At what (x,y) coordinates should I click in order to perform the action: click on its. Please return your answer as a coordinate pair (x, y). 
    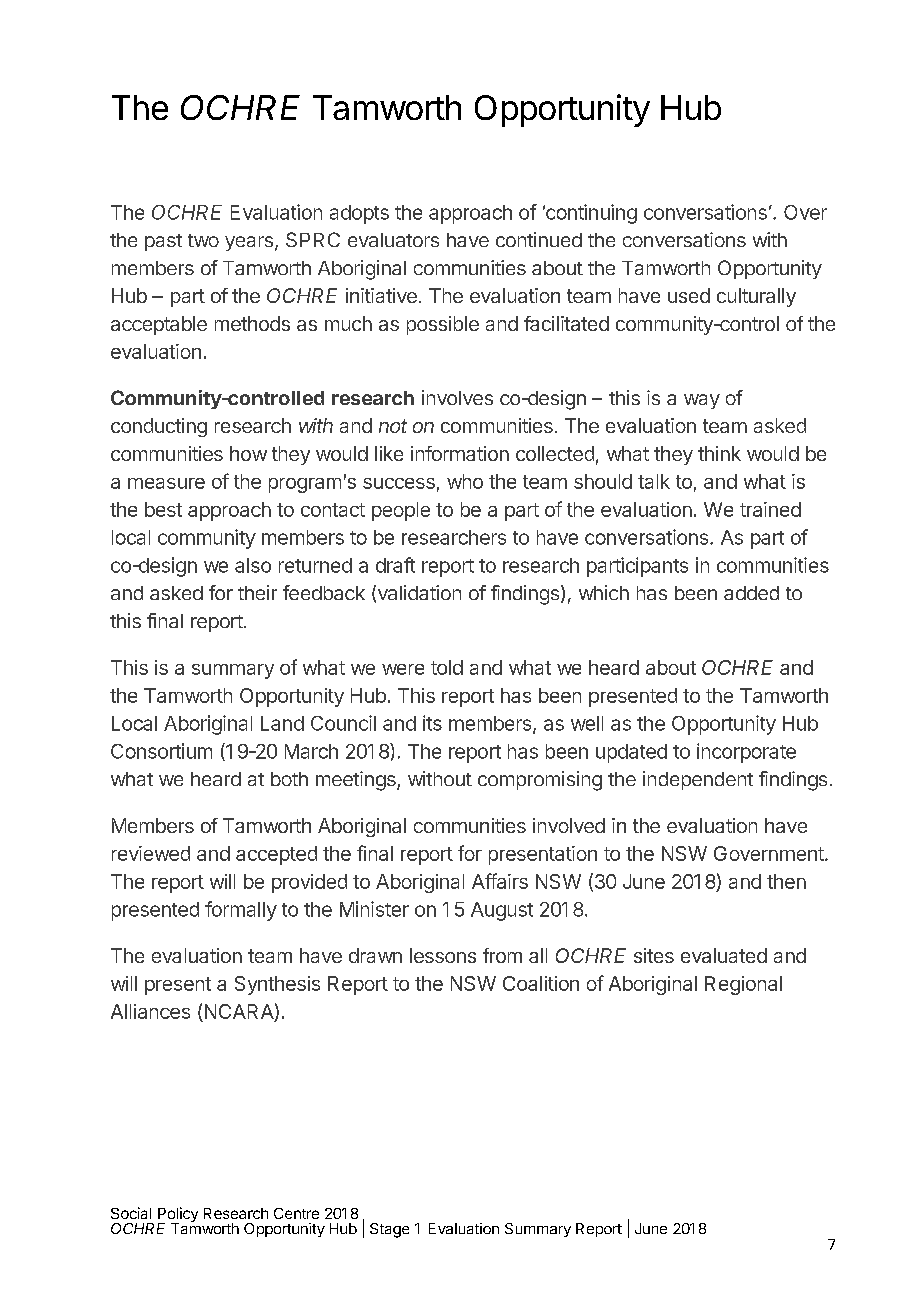
    Looking at the image, I should click on (432, 723).
